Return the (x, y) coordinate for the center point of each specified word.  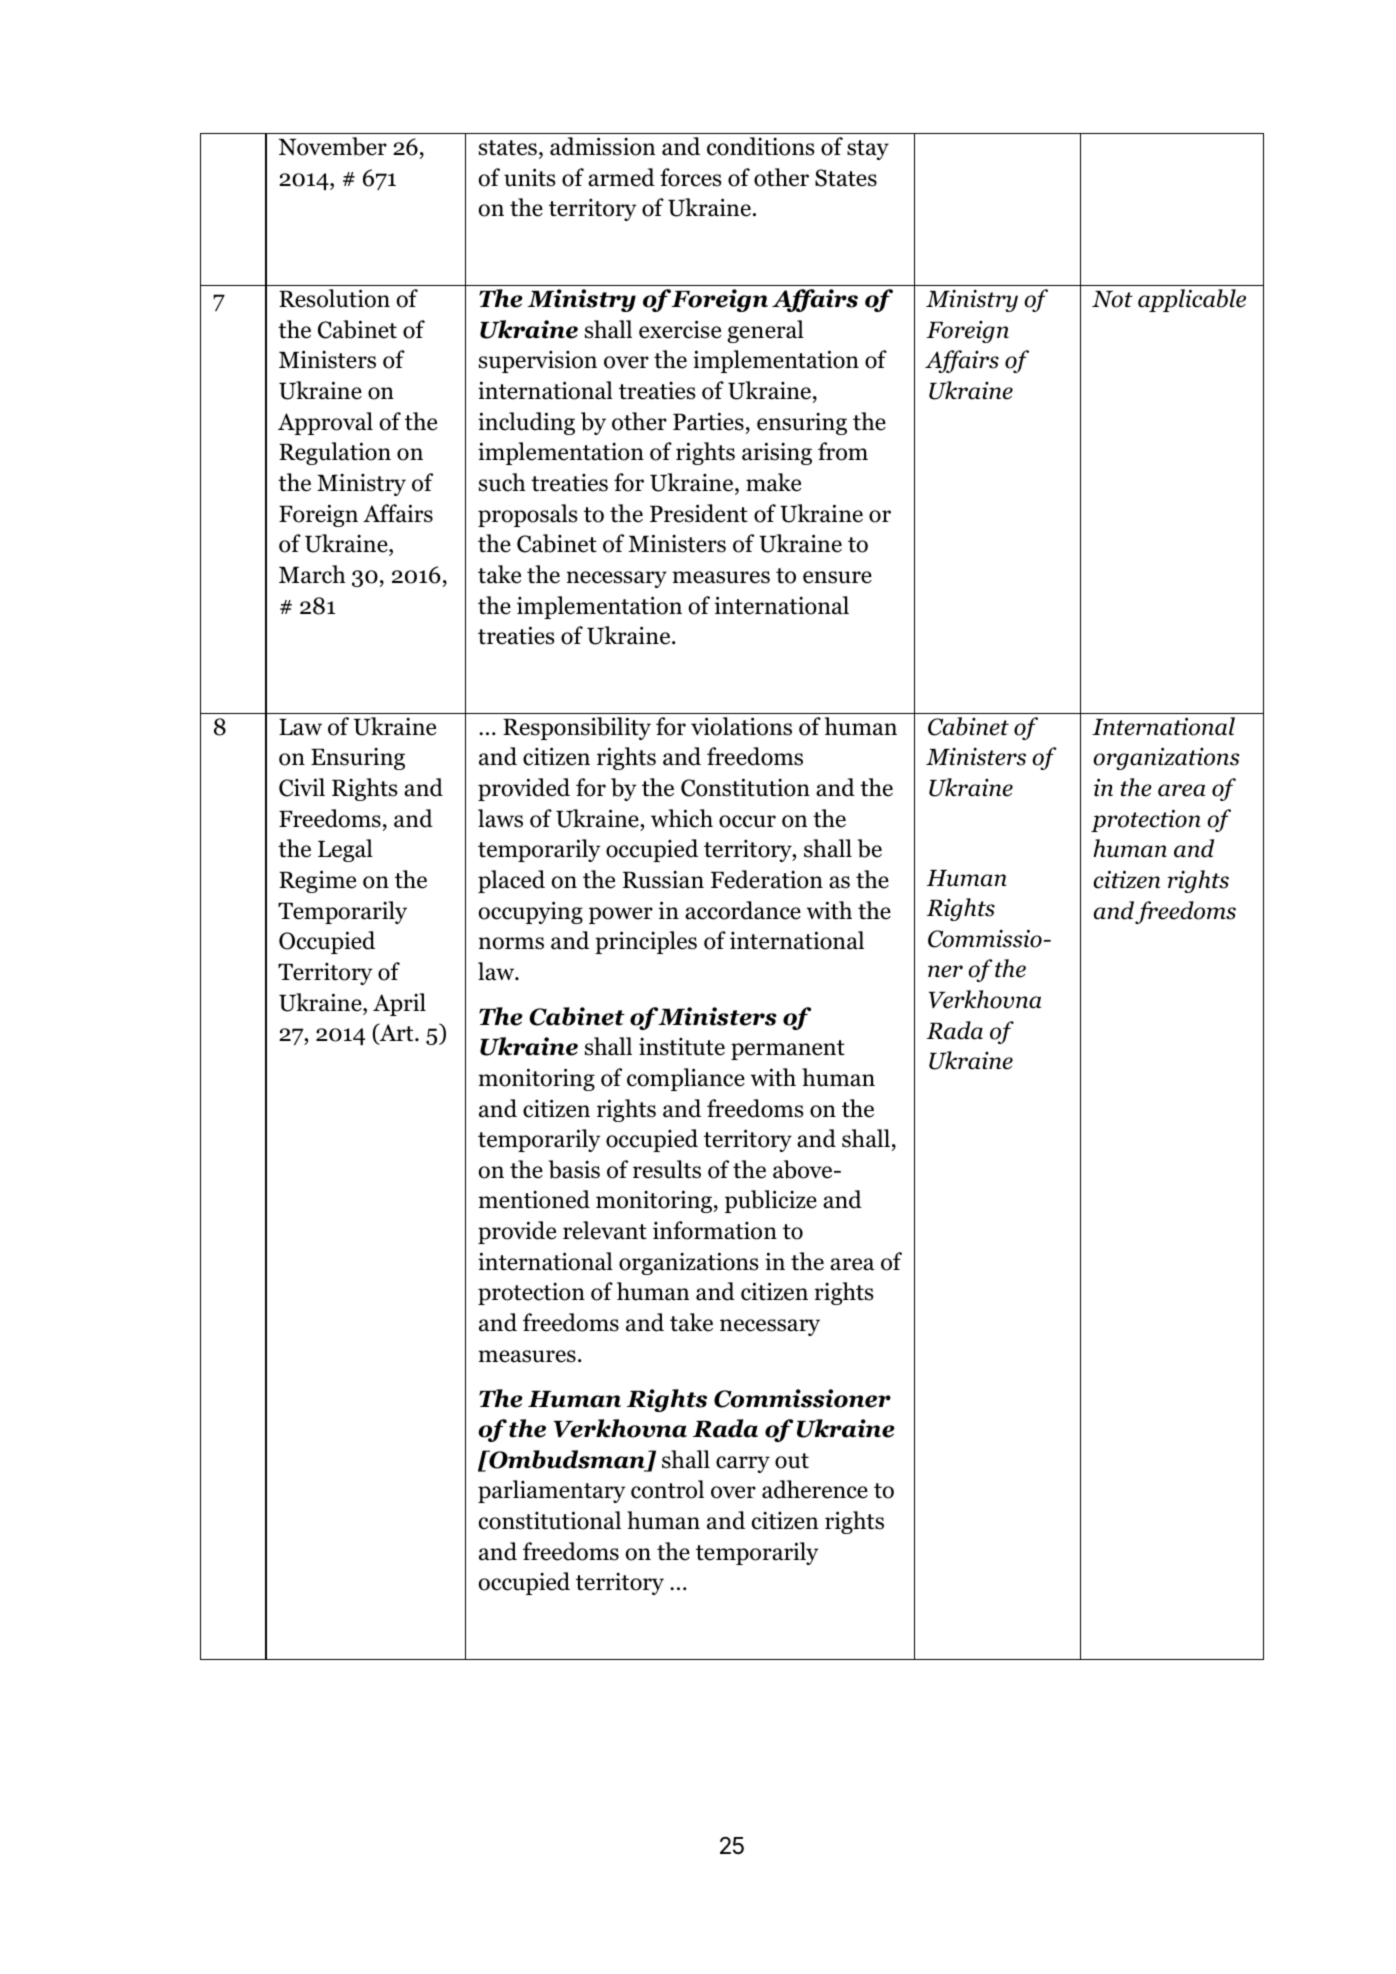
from (843, 451)
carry (743, 1464)
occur (747, 821)
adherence (815, 1489)
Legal (345, 850)
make (773, 482)
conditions (760, 146)
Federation (767, 879)
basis (574, 1169)
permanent (788, 1050)
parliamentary (551, 1491)
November (333, 146)
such (502, 482)
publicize (771, 1201)
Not (1112, 299)
